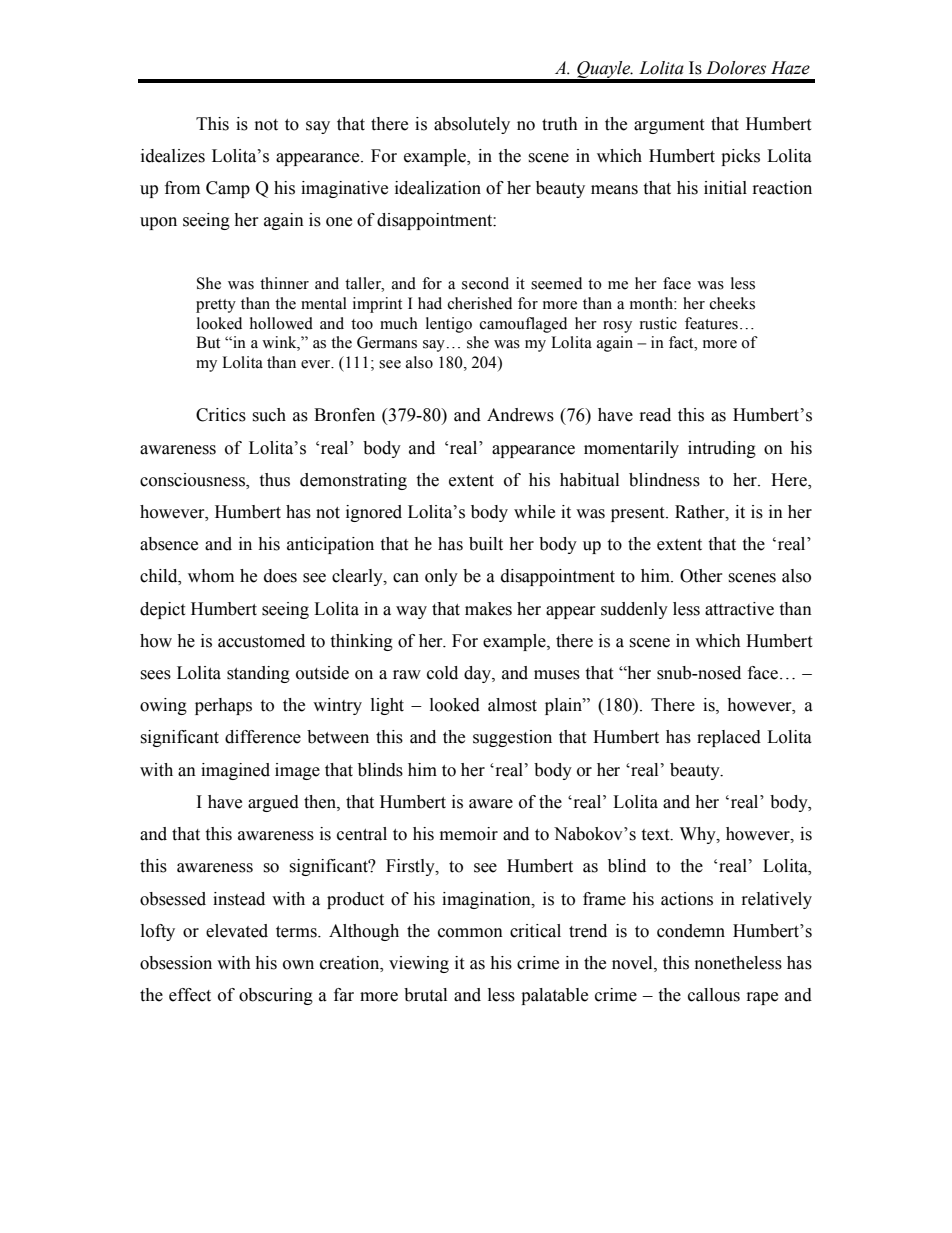 The image size is (952, 1233). What do you see at coordinates (714, 995) in the page?
I see `callous` at bounding box center [714, 995].
